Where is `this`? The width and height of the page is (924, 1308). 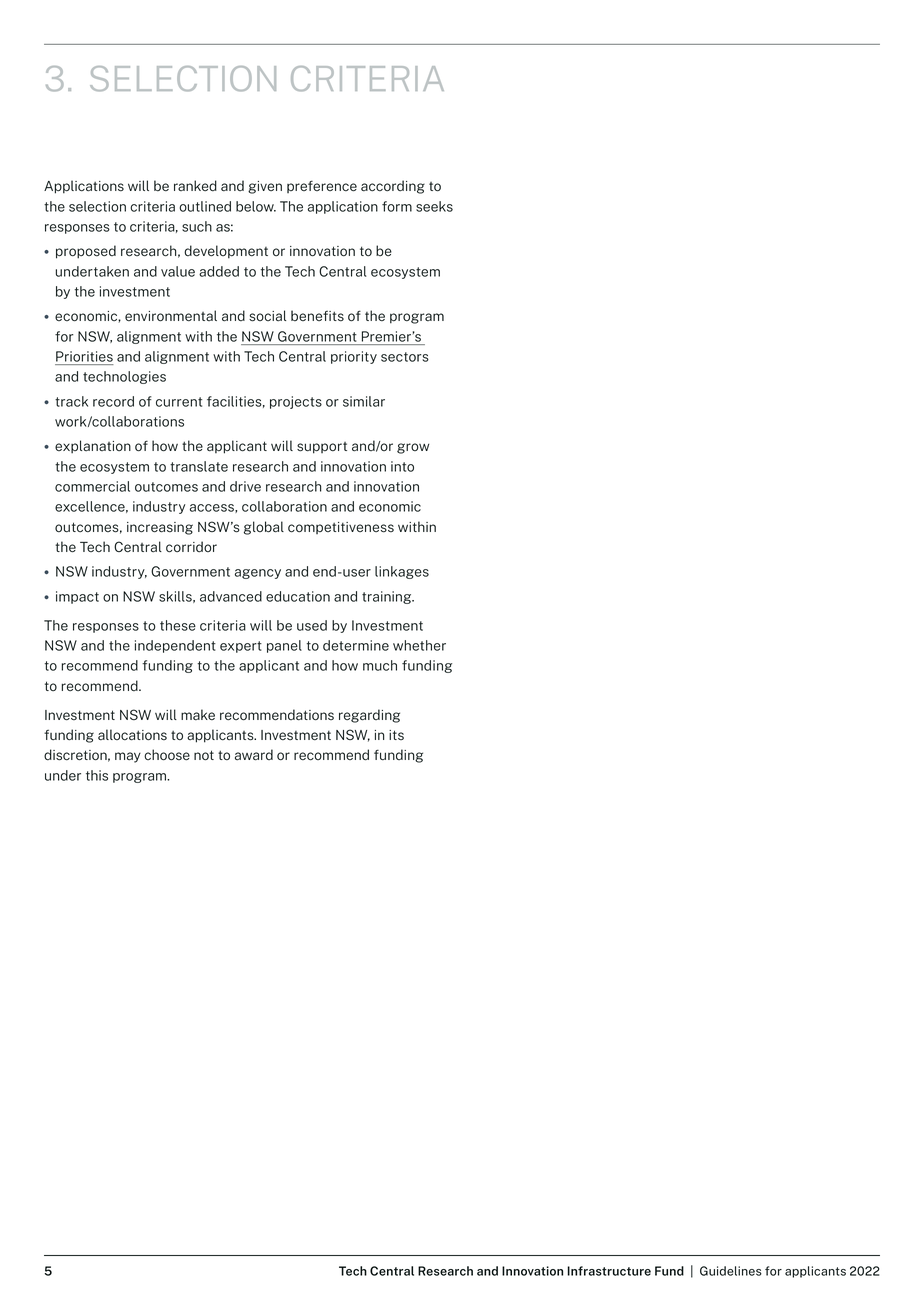
this is located at coordinates (97, 775).
